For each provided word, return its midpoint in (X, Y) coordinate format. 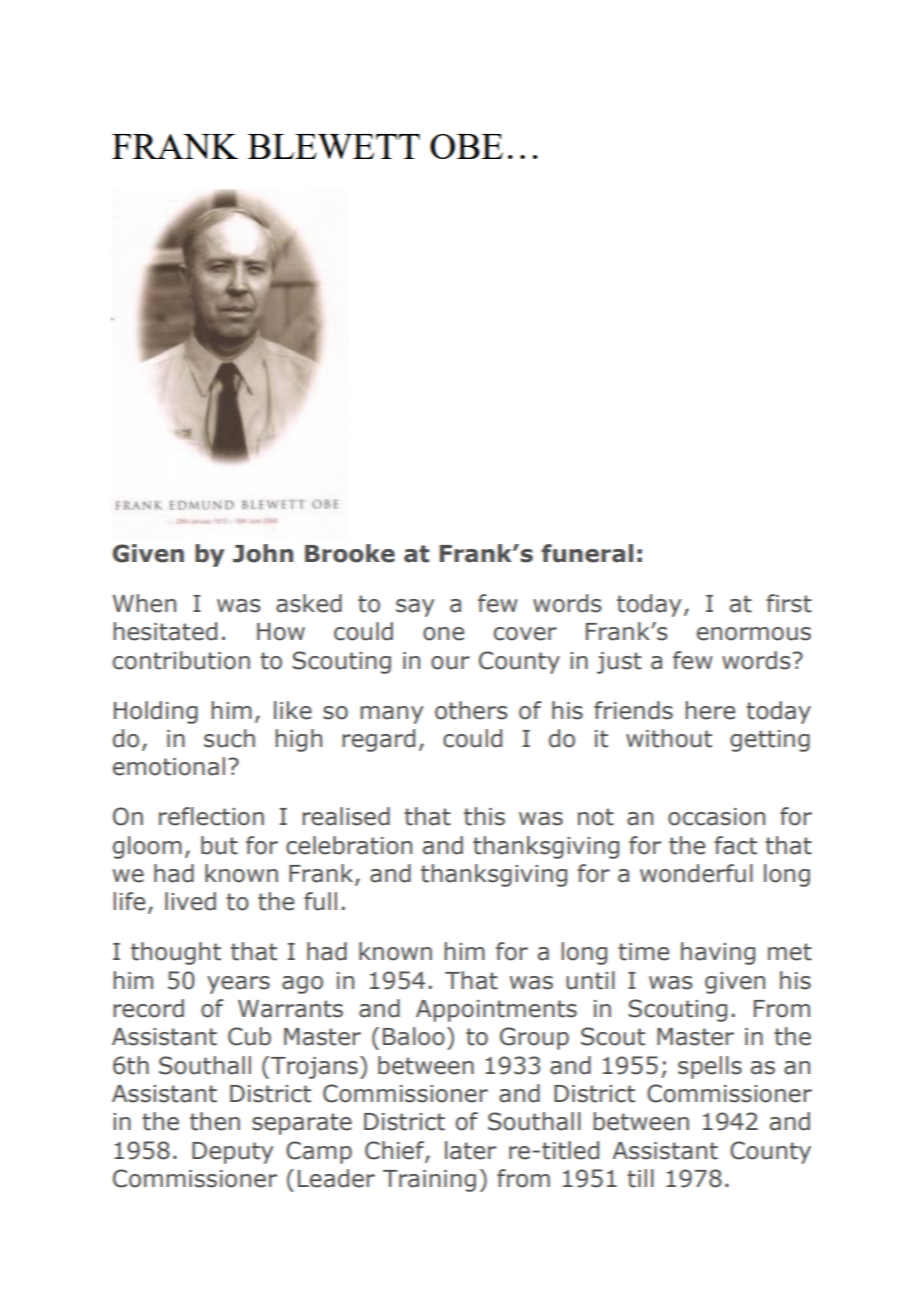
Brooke (350, 553)
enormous (754, 634)
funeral (587, 553)
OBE (466, 146)
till (640, 1178)
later (470, 1150)
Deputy (232, 1153)
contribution (181, 660)
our (450, 663)
